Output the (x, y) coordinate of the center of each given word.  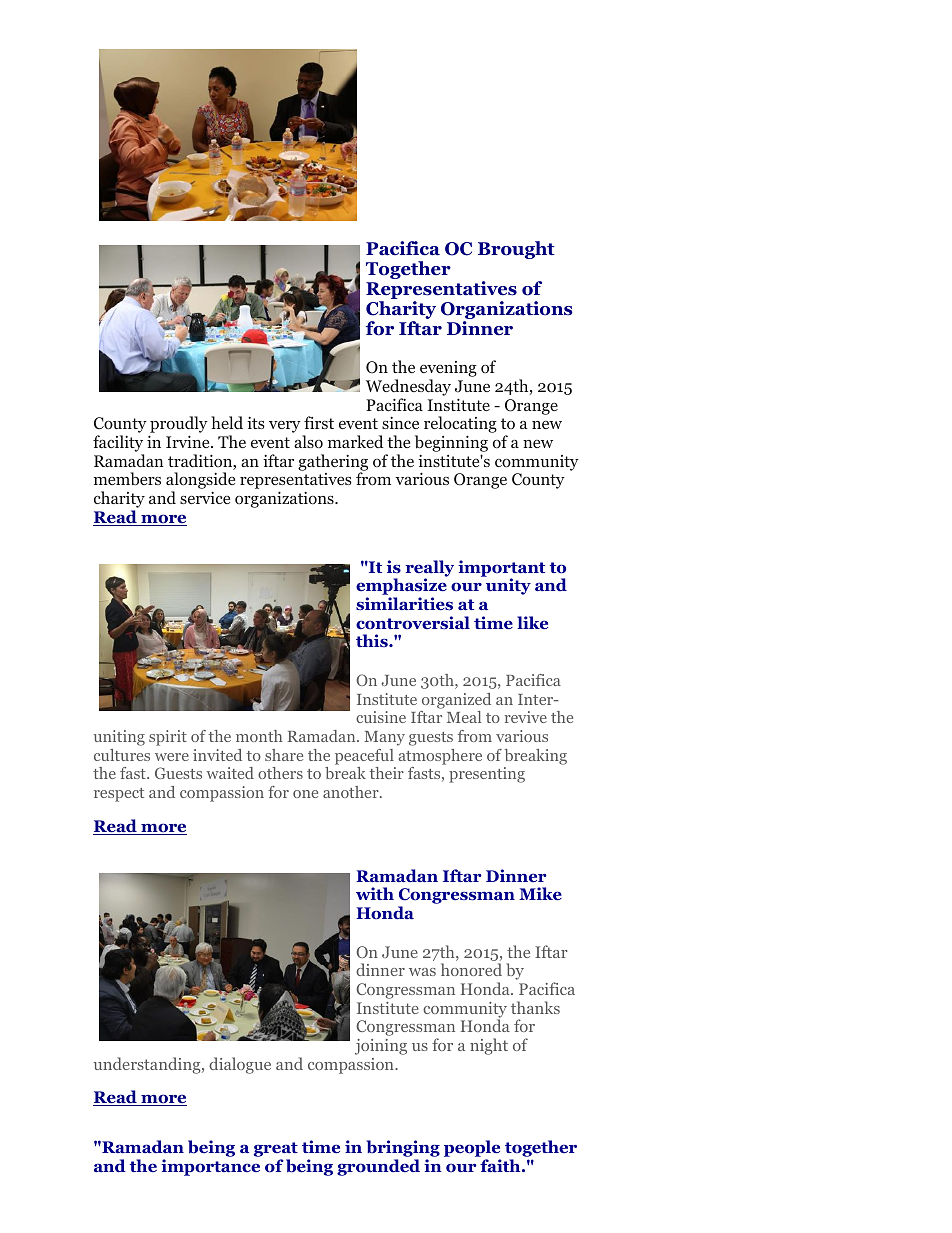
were (172, 757)
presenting (487, 775)
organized (456, 701)
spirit (168, 738)
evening (448, 370)
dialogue (240, 1065)
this (373, 640)
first (319, 422)
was (422, 972)
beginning (451, 445)
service (205, 498)
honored (471, 969)
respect (119, 795)
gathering (333, 463)
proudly (178, 426)
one (305, 794)
